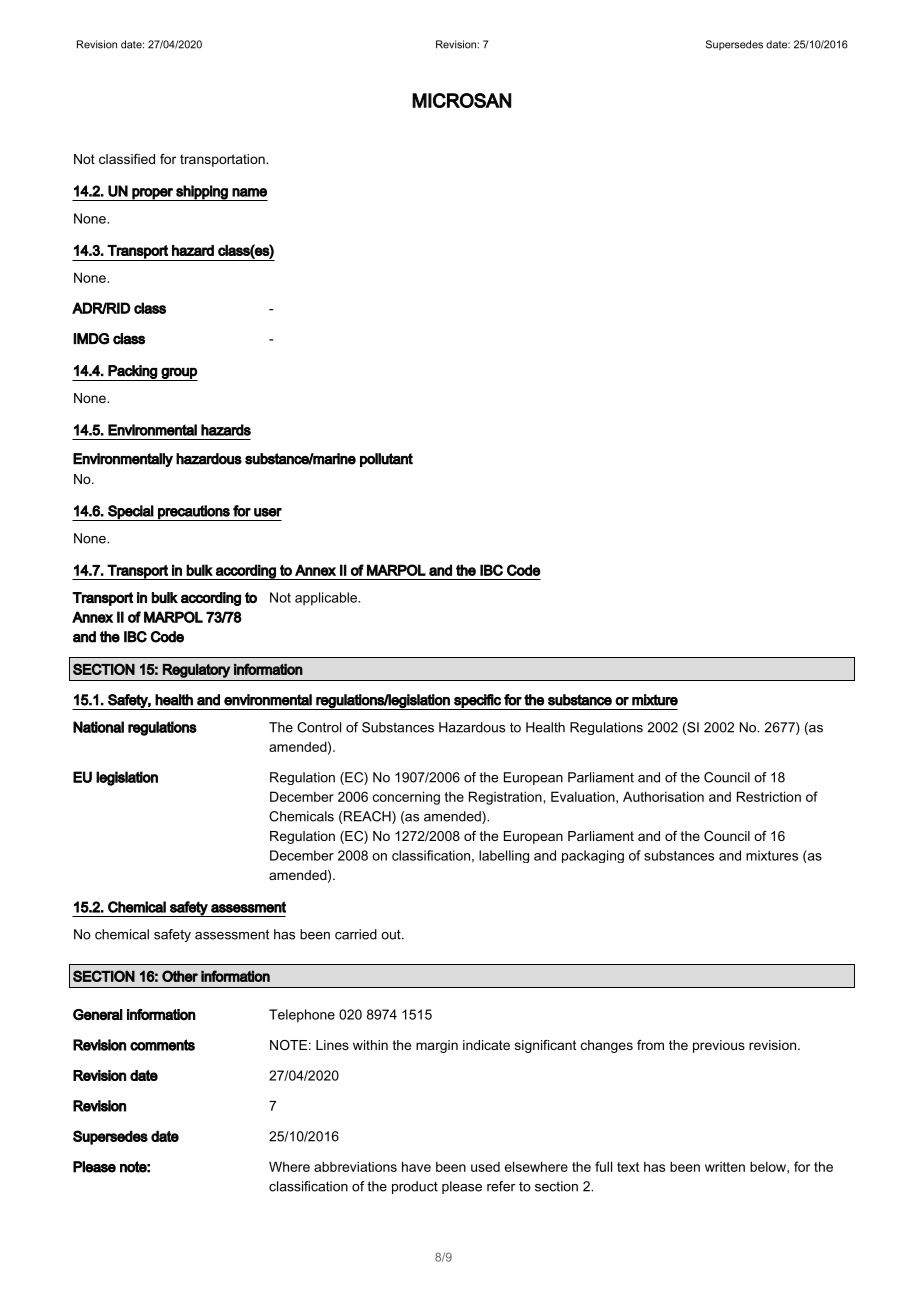 The image size is (924, 1308). Describe the element at coordinates (406, 798) in the screenshot. I see `concerning` at that location.
